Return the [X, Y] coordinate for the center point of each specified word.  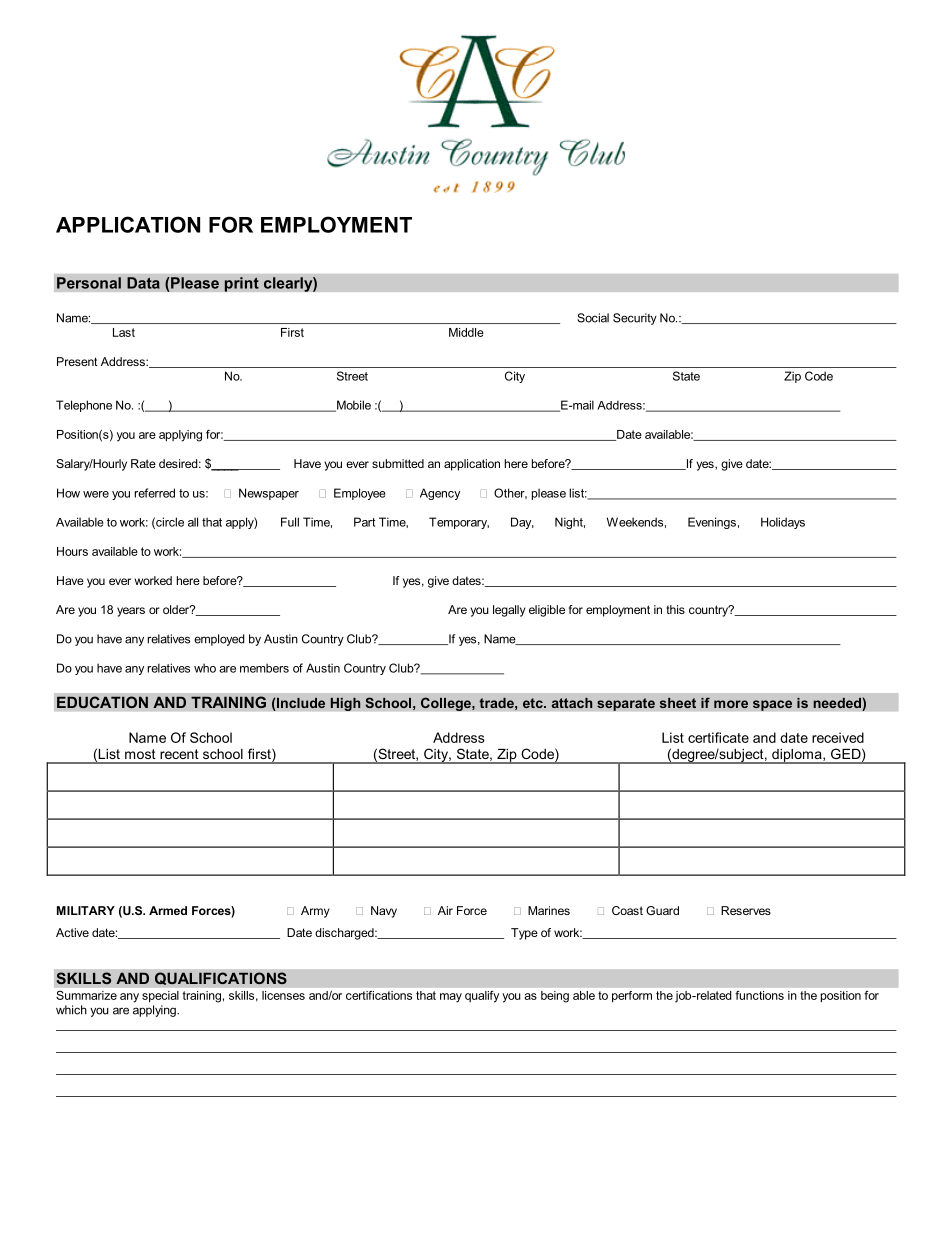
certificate [718, 737]
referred [154, 493]
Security [635, 319]
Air [445, 910]
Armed [168, 910]
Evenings [712, 523]
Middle [466, 332]
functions [760, 995]
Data [143, 283]
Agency [440, 494]
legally [509, 611]
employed [219, 640]
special [160, 996]
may [451, 998]
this [675, 609]
